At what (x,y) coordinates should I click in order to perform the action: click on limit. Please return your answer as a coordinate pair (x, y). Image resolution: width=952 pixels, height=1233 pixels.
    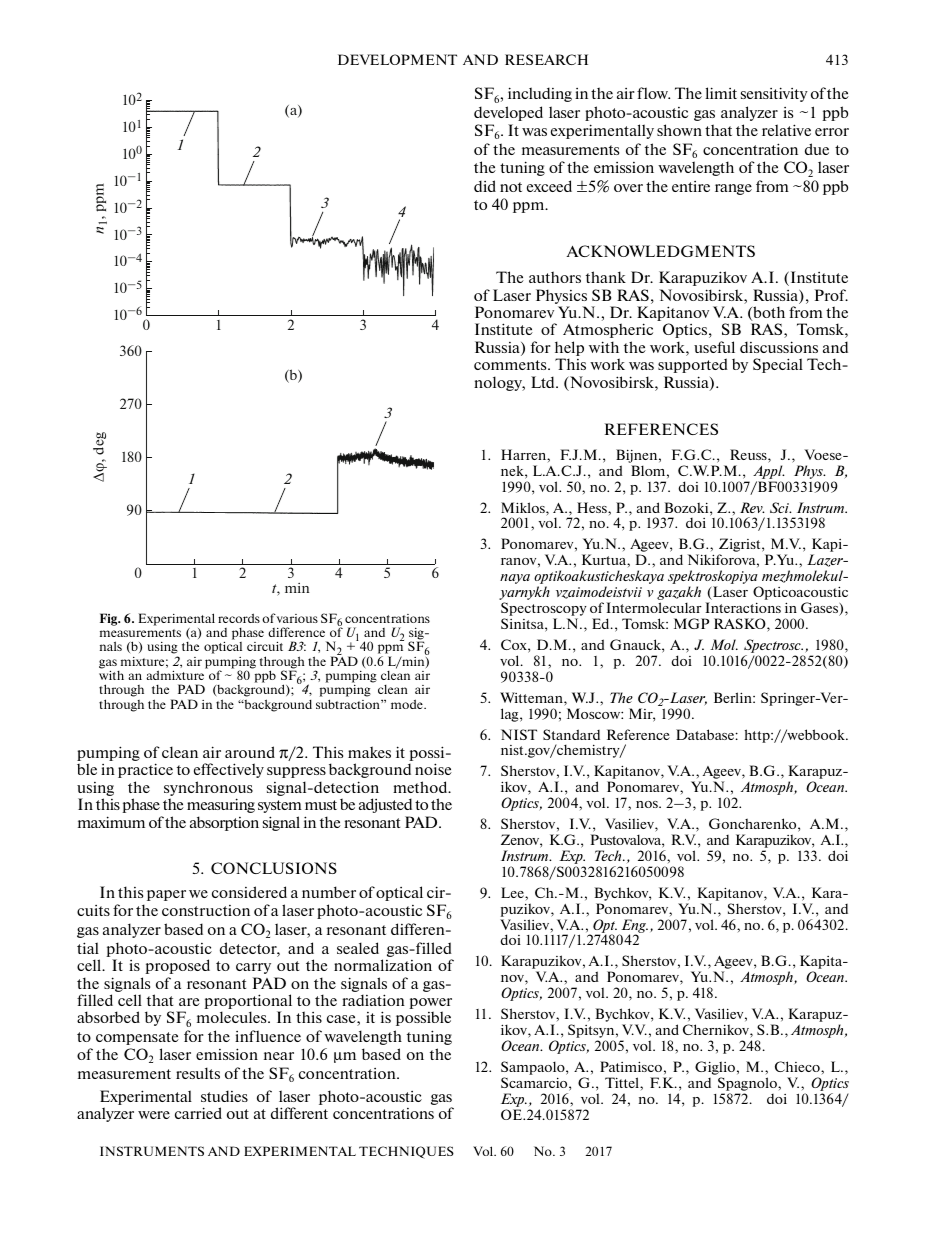
    Looking at the image, I should click on (721, 93).
